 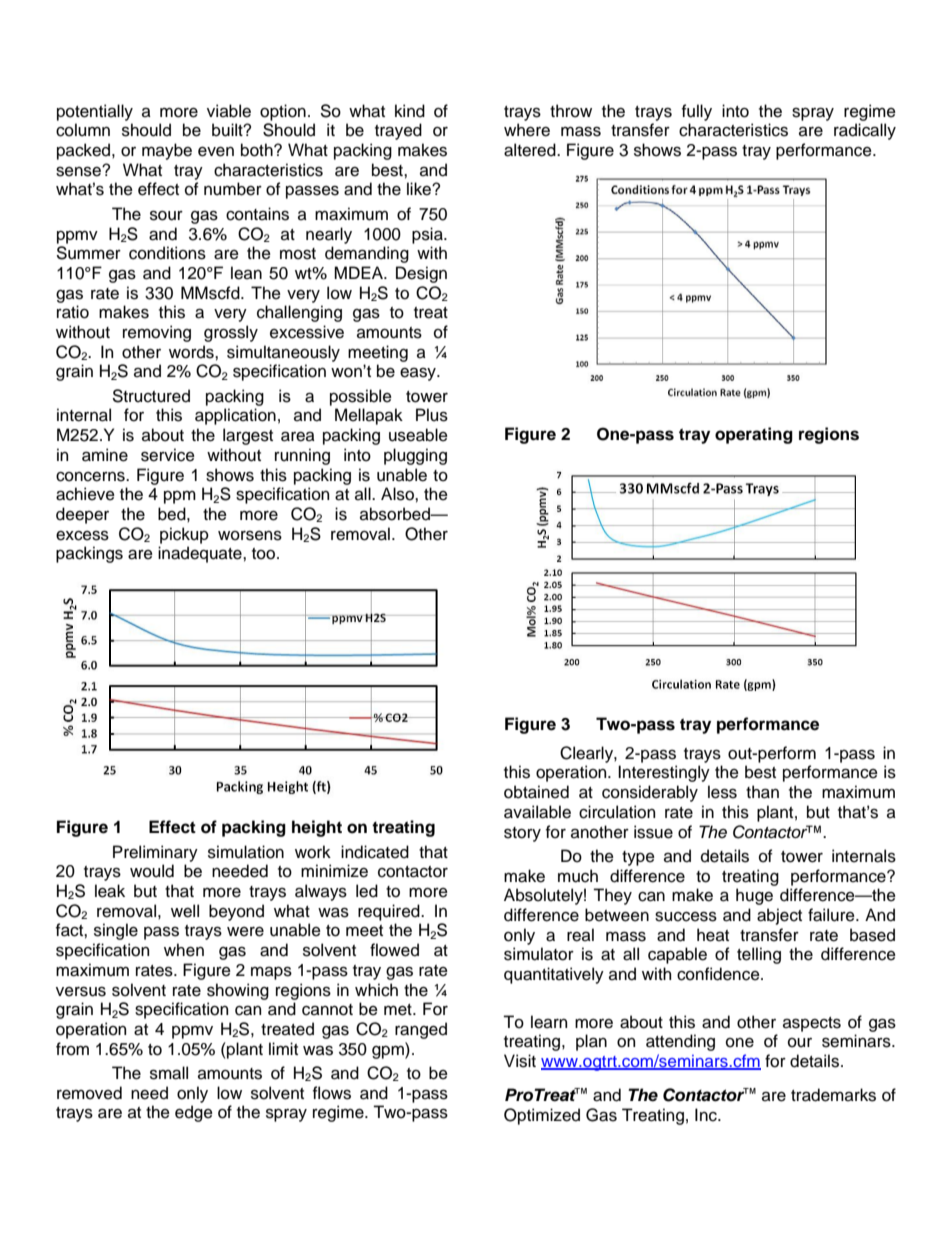 I want to click on Preliminary, so click(x=155, y=853).
